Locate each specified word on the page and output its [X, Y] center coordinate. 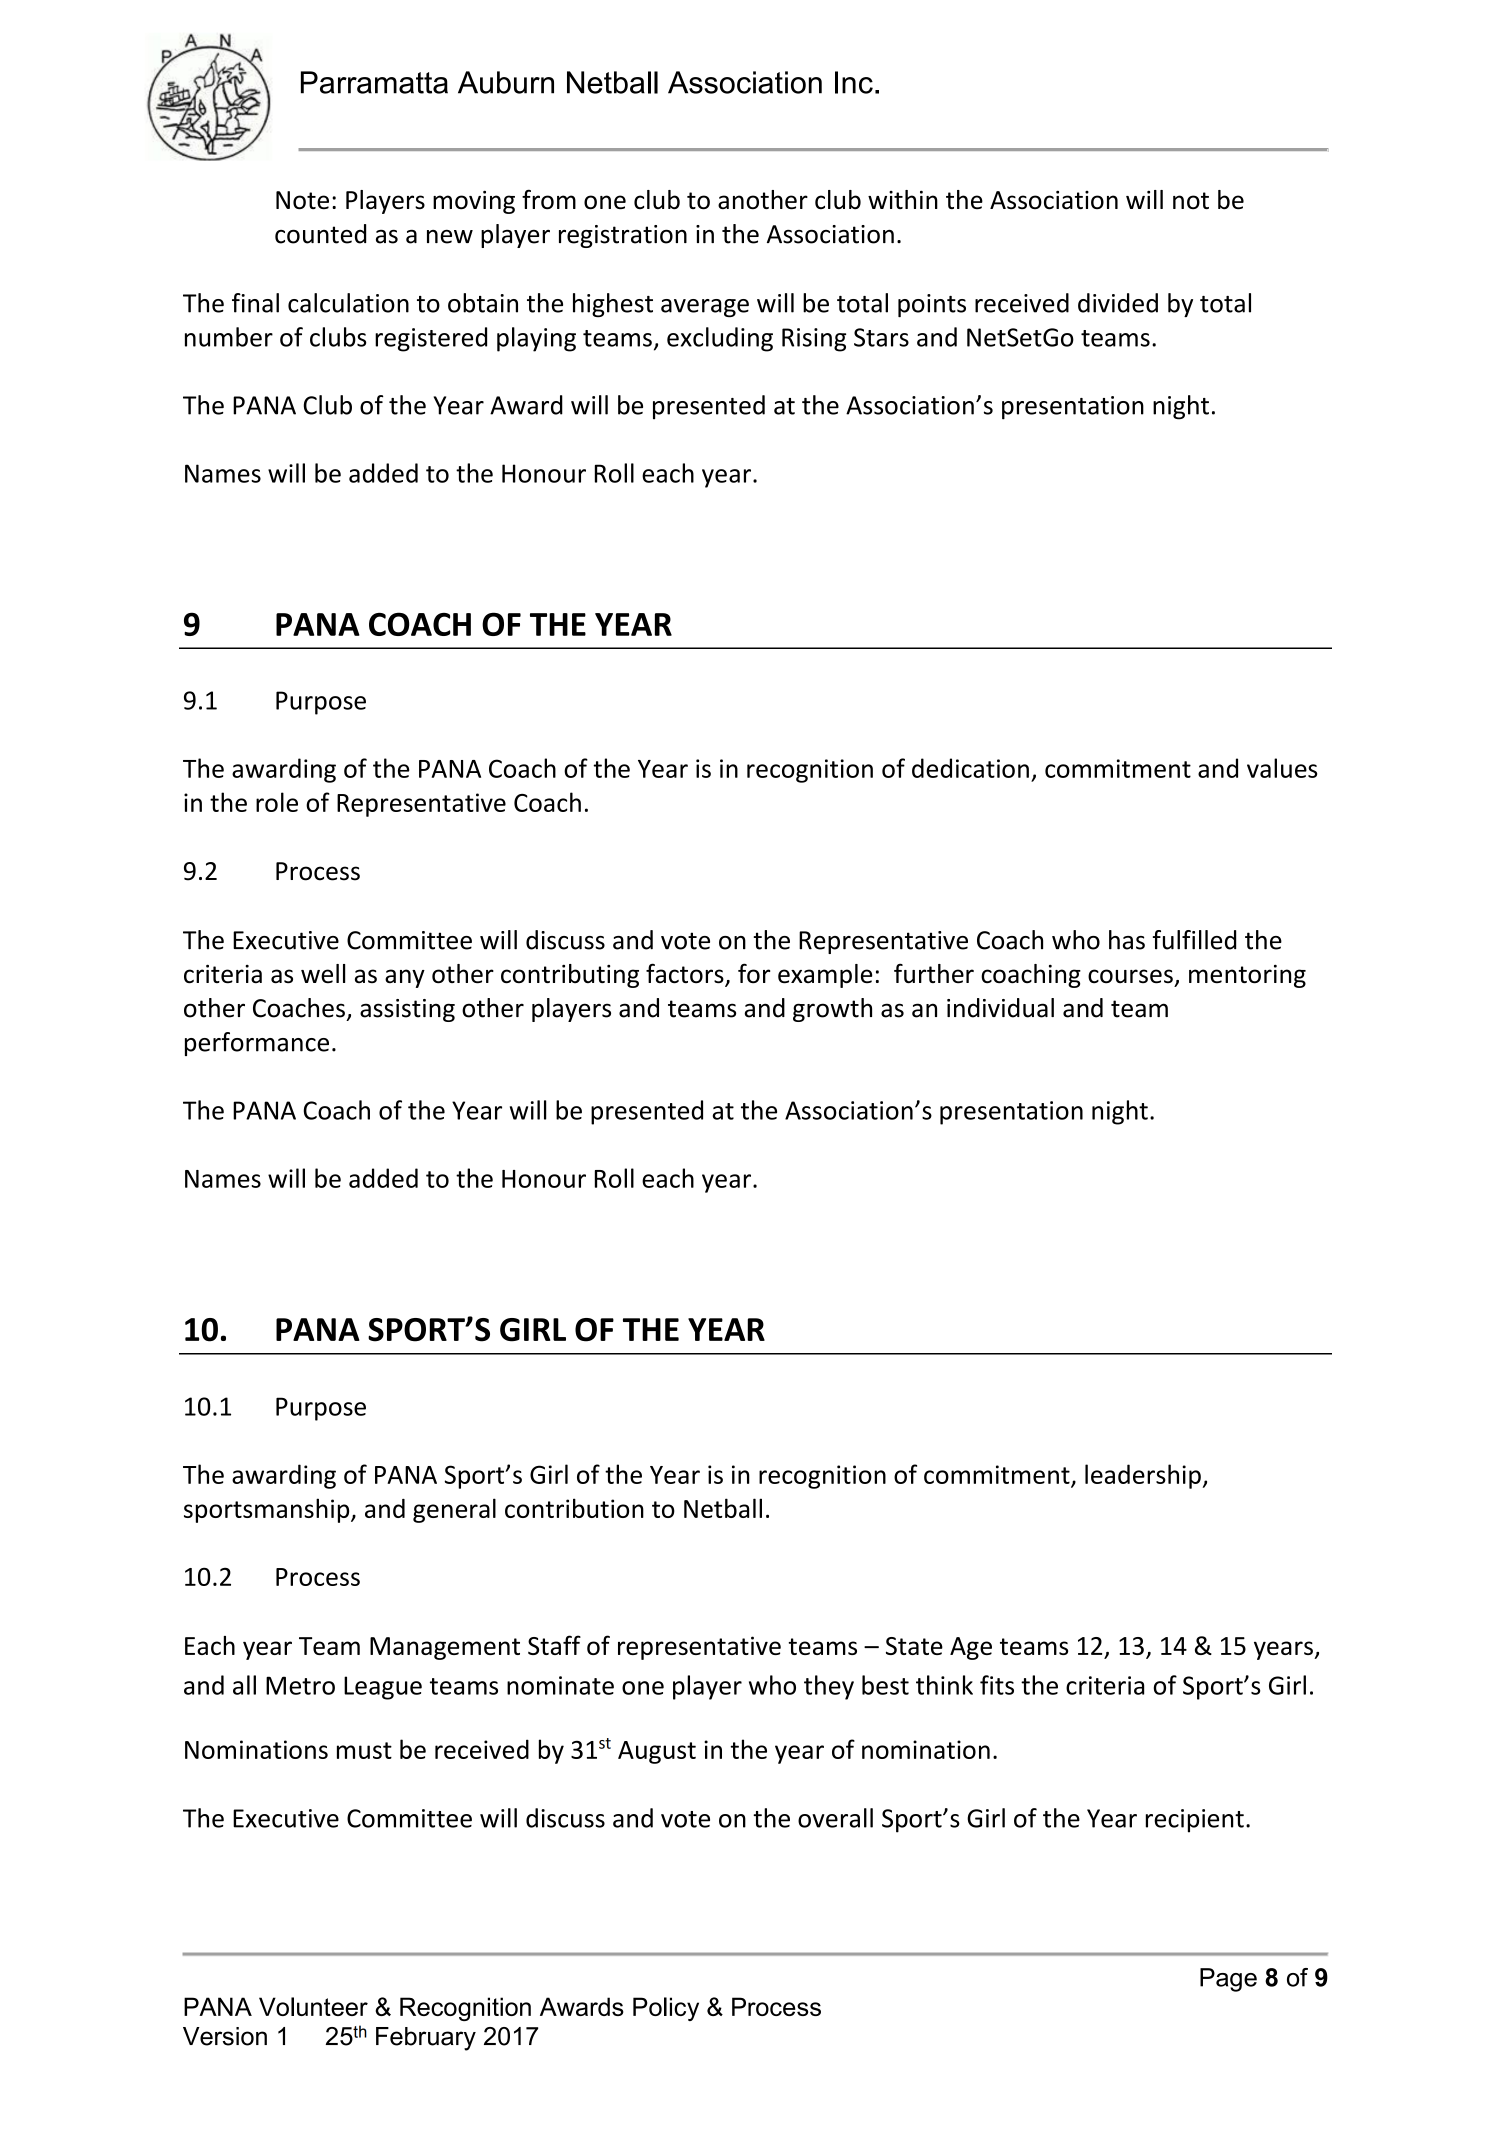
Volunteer [313, 2006]
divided [1118, 303]
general [454, 1510]
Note [302, 200]
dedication [970, 768]
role [277, 802]
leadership [1143, 1476]
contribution [574, 1508]
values [1282, 768]
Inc [854, 82]
